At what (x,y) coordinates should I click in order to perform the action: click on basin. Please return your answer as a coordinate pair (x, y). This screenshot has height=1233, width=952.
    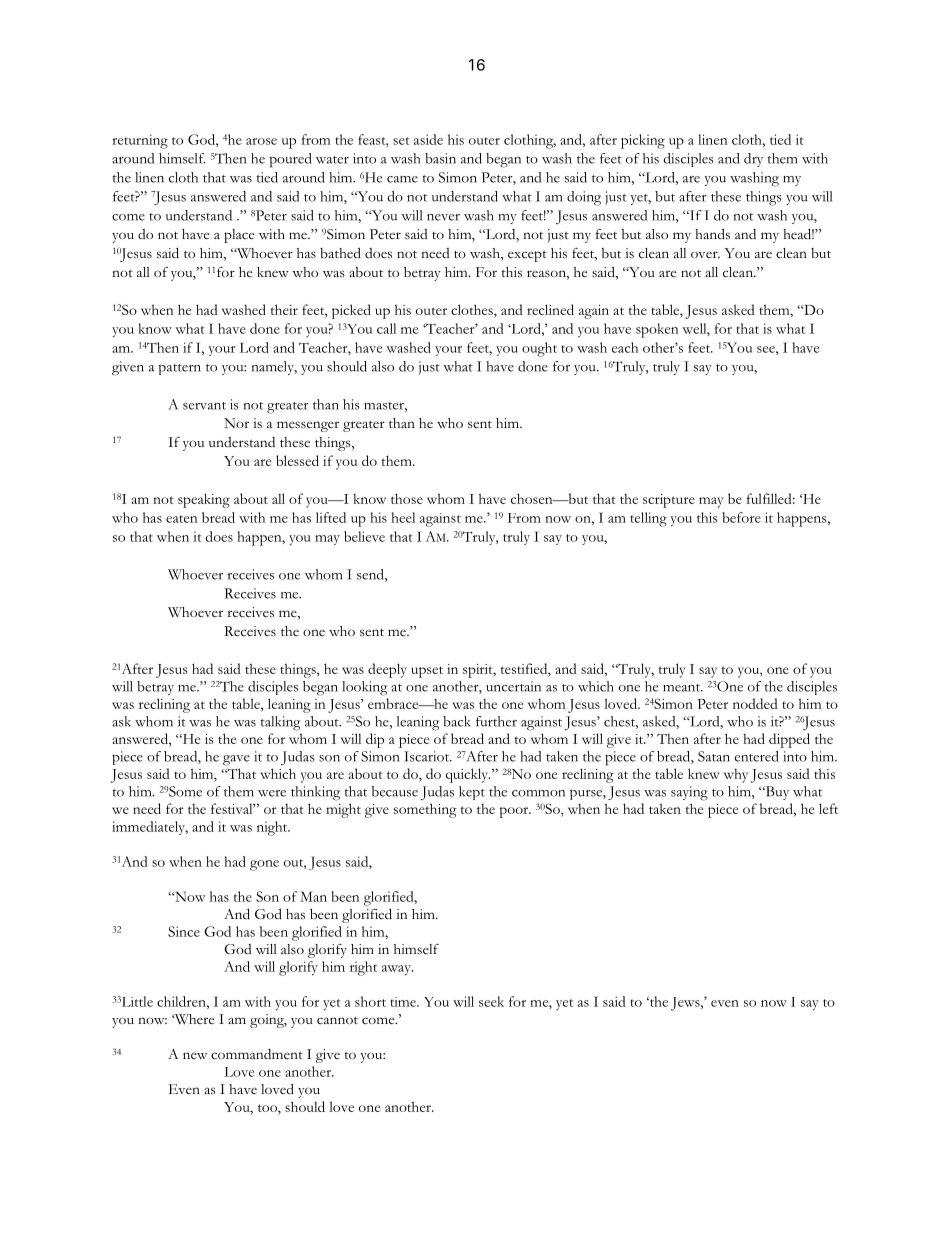
    Looking at the image, I should click on (440, 158).
